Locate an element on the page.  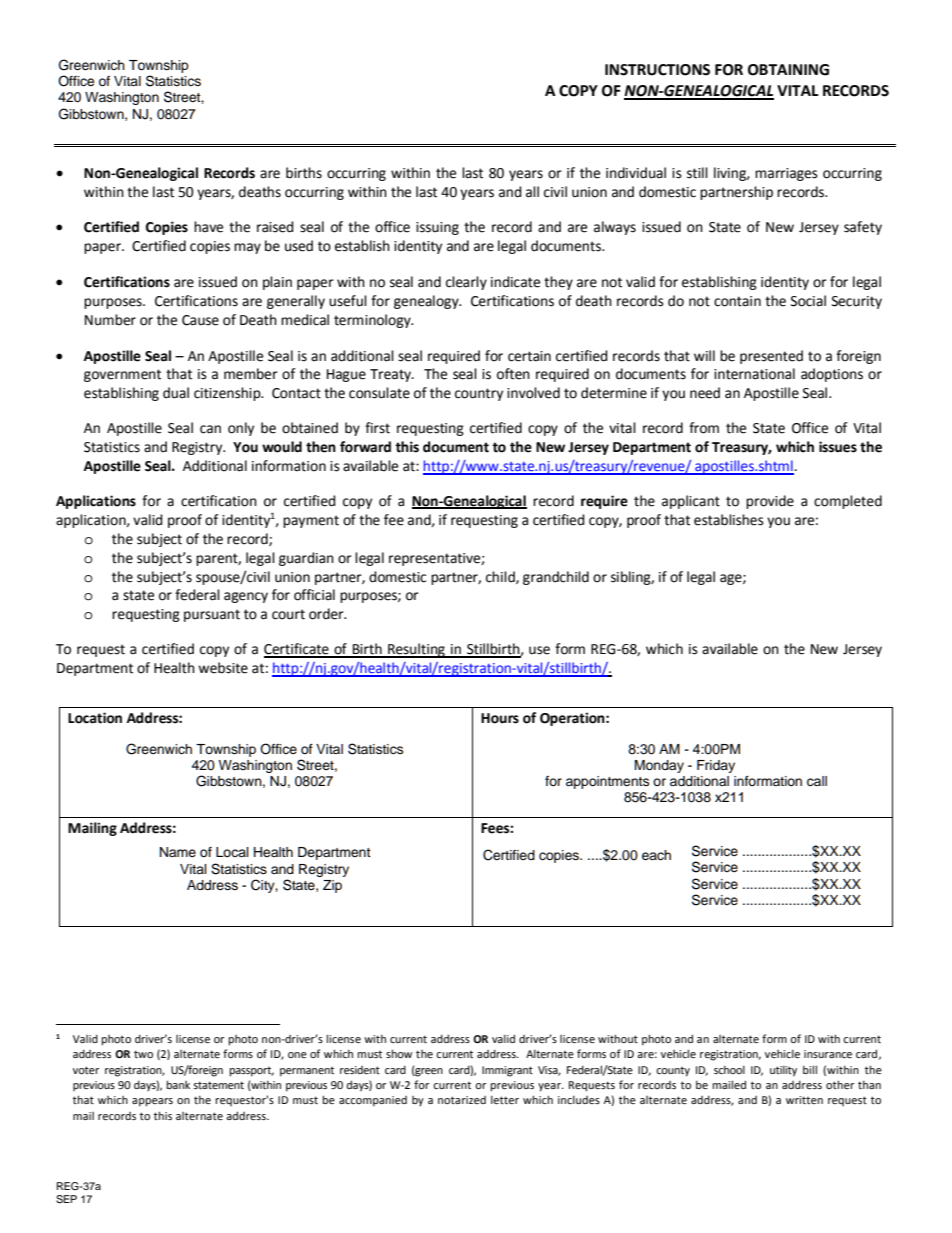
presented is located at coordinates (771, 357).
